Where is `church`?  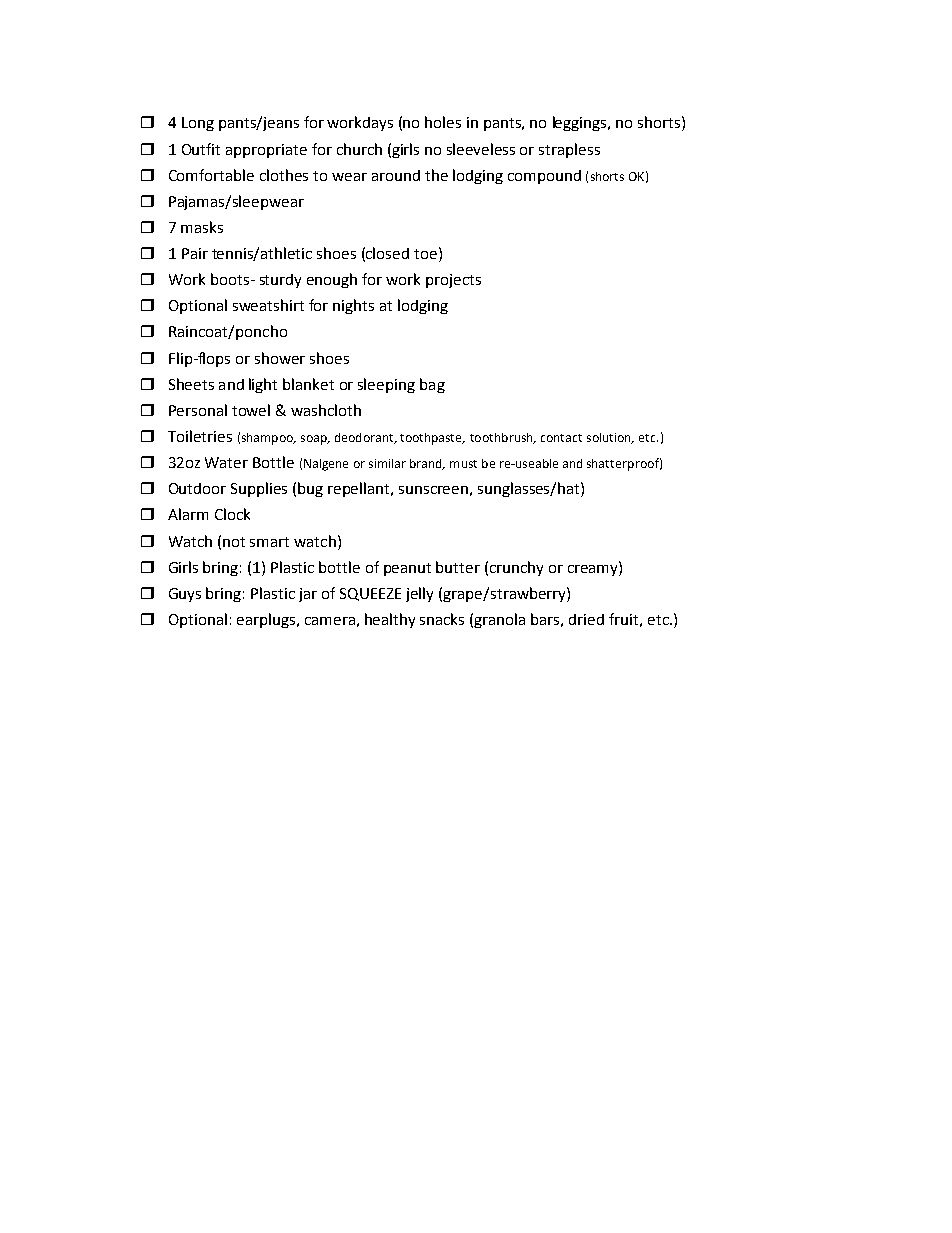
church is located at coordinates (359, 149).
